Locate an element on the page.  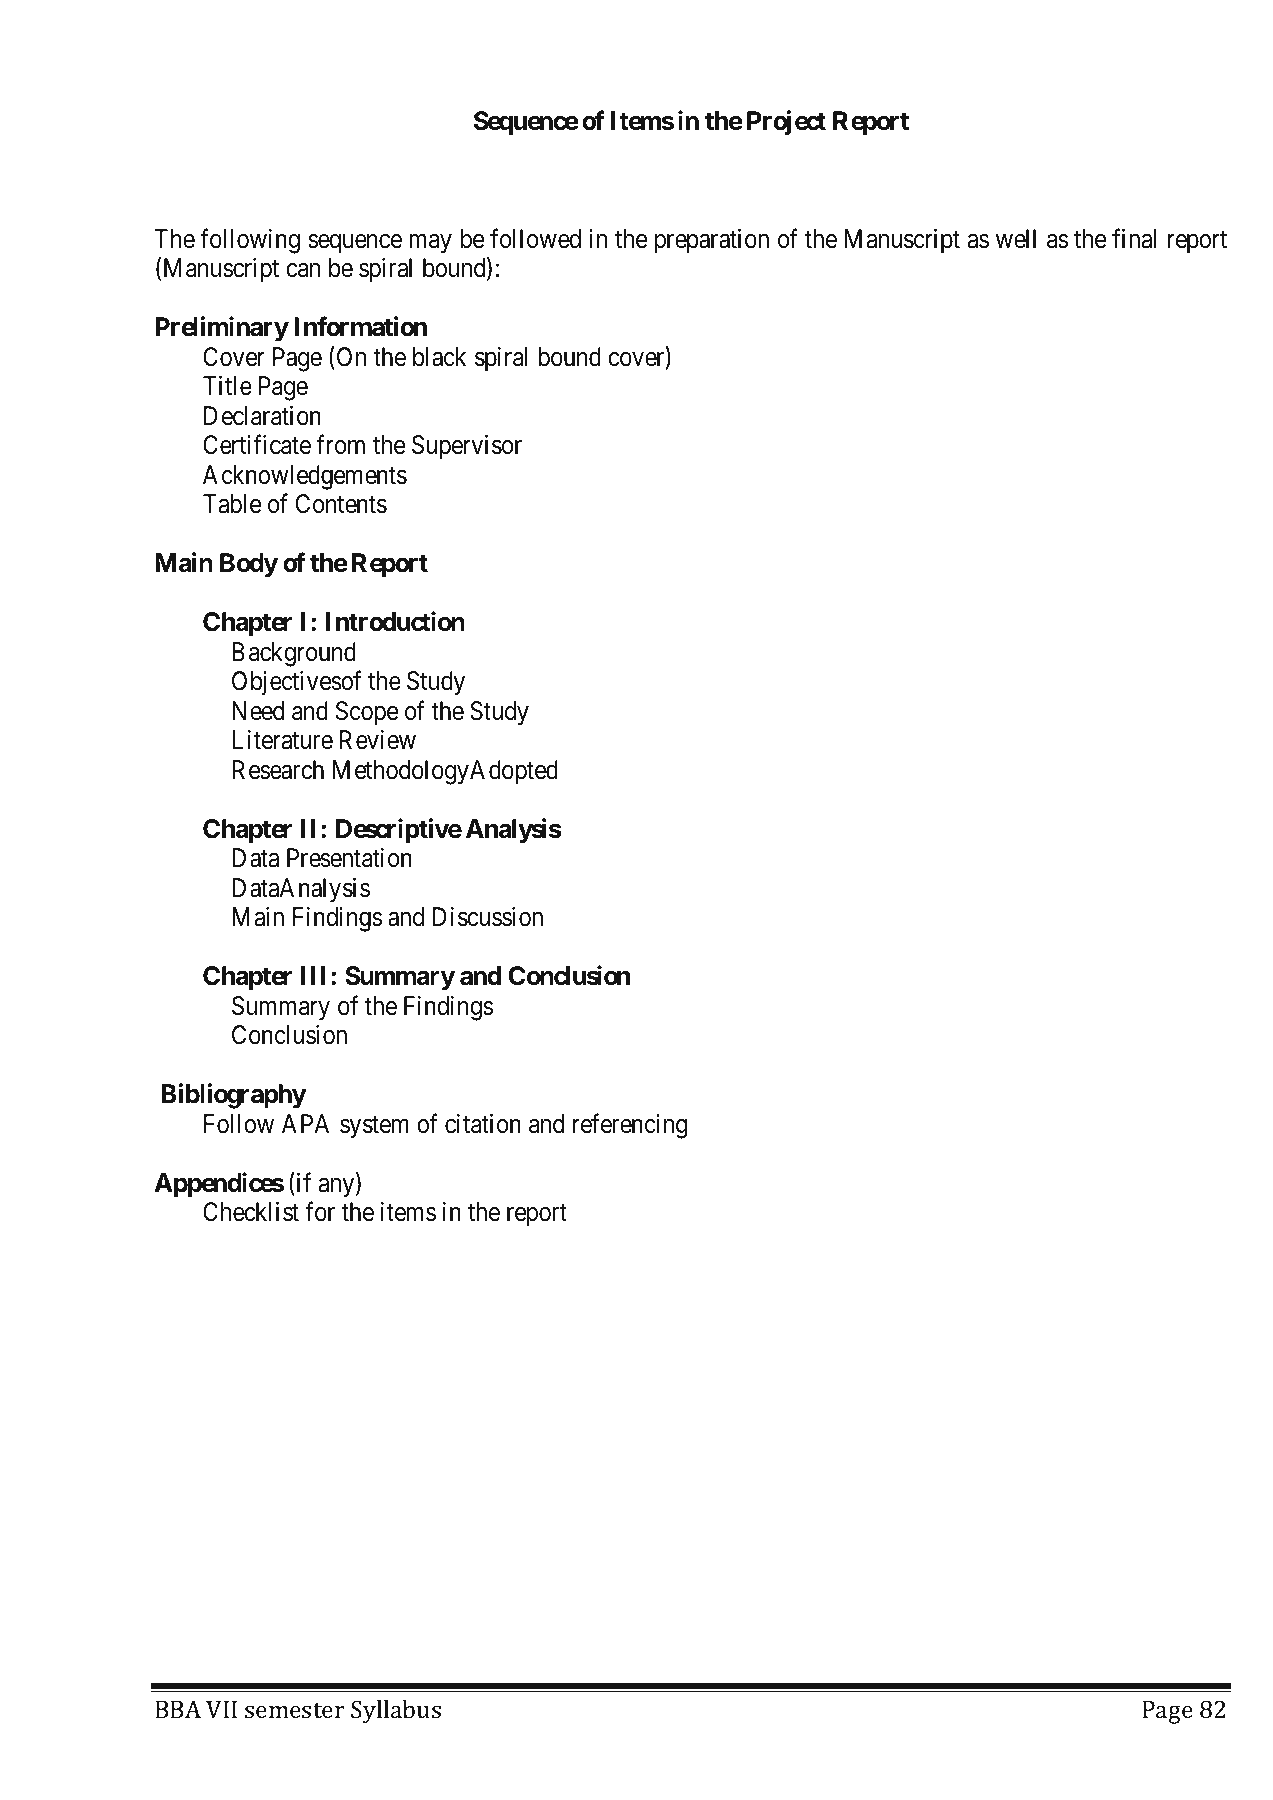
well is located at coordinates (1016, 239).
